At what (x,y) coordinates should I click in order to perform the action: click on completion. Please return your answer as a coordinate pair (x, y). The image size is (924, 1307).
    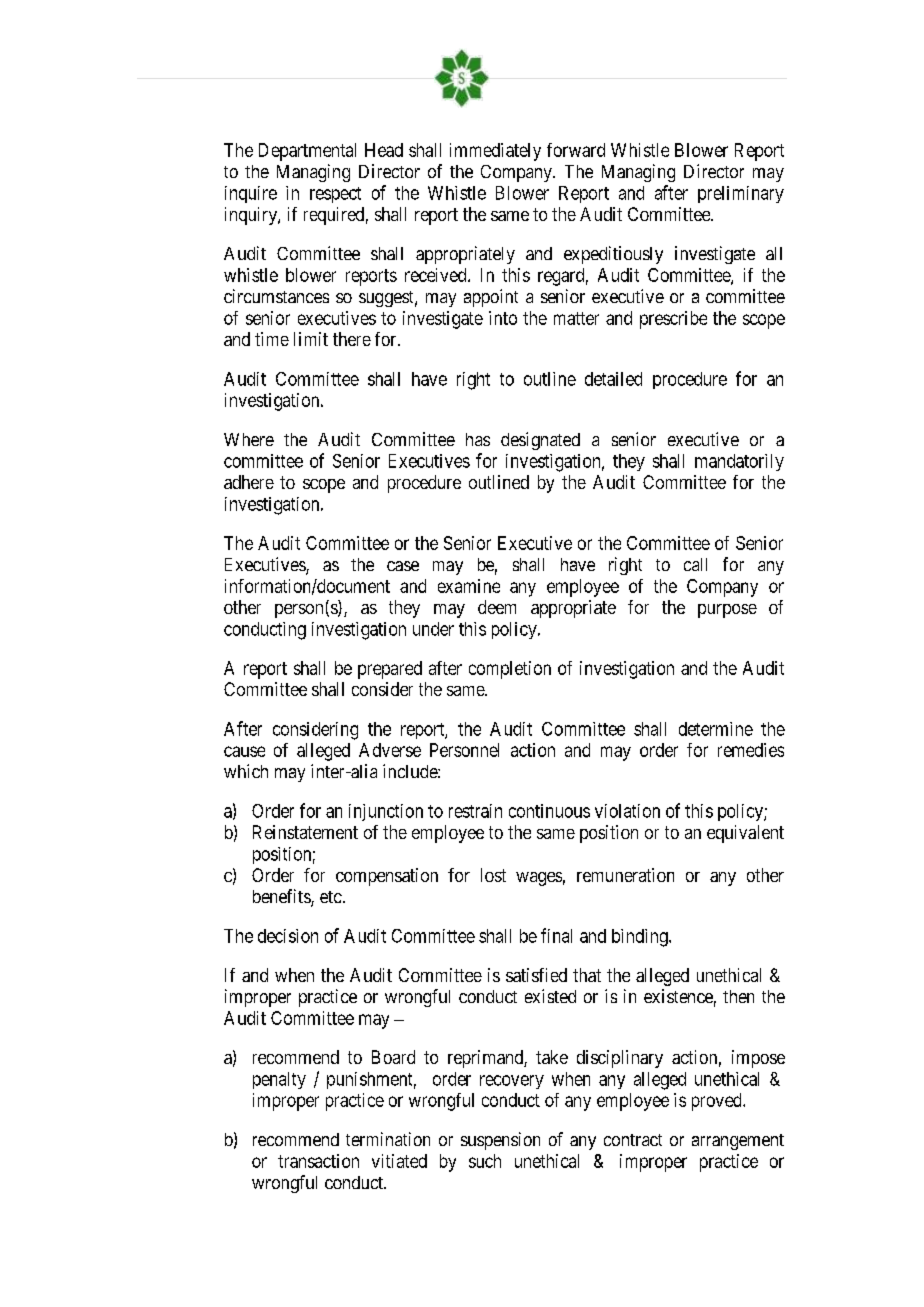
    Looking at the image, I should click on (510, 670).
